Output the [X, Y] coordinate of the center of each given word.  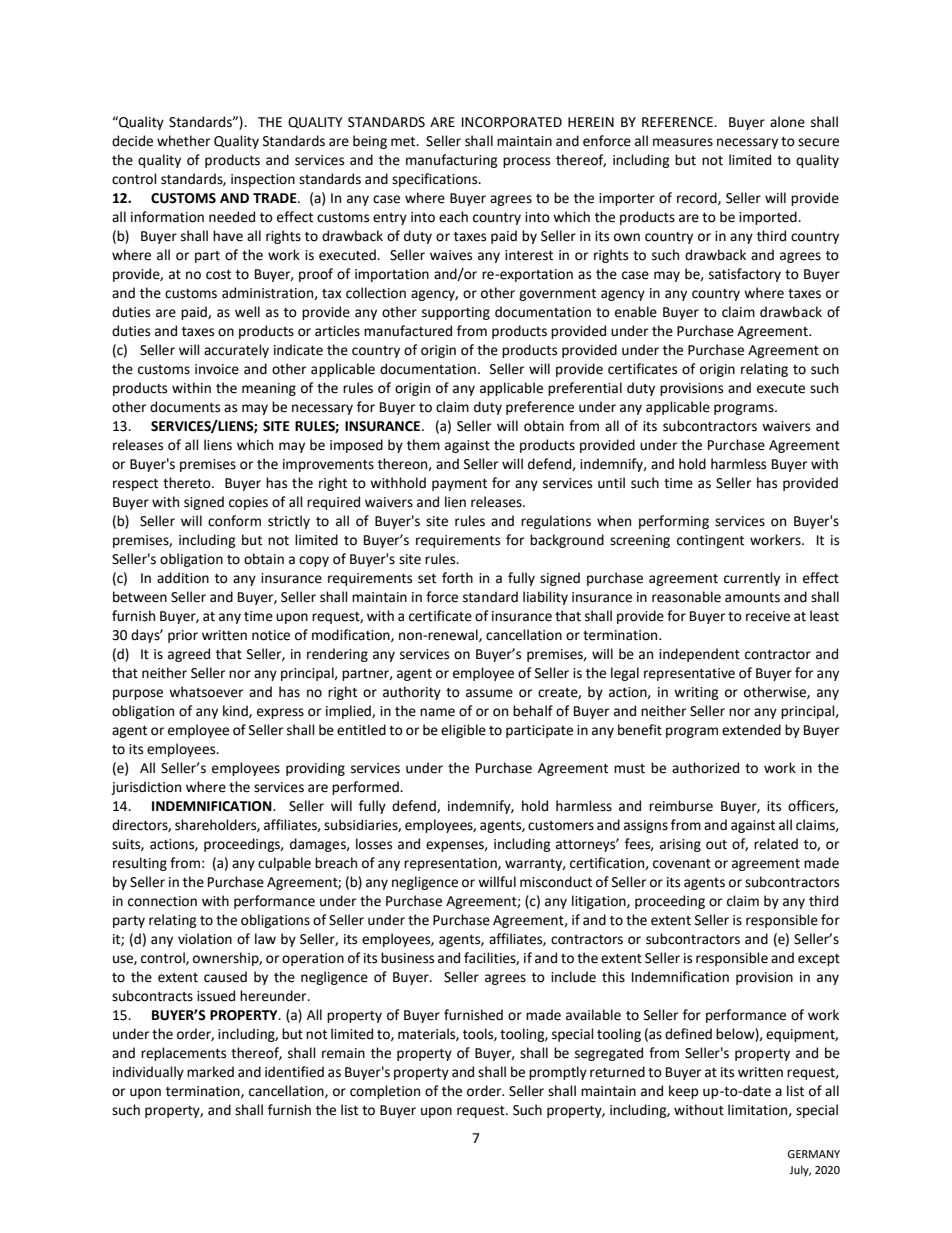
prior [183, 636]
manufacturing [452, 161]
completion [385, 1092]
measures [683, 142]
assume [489, 693]
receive [768, 616]
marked [210, 1072]
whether [183, 141]
